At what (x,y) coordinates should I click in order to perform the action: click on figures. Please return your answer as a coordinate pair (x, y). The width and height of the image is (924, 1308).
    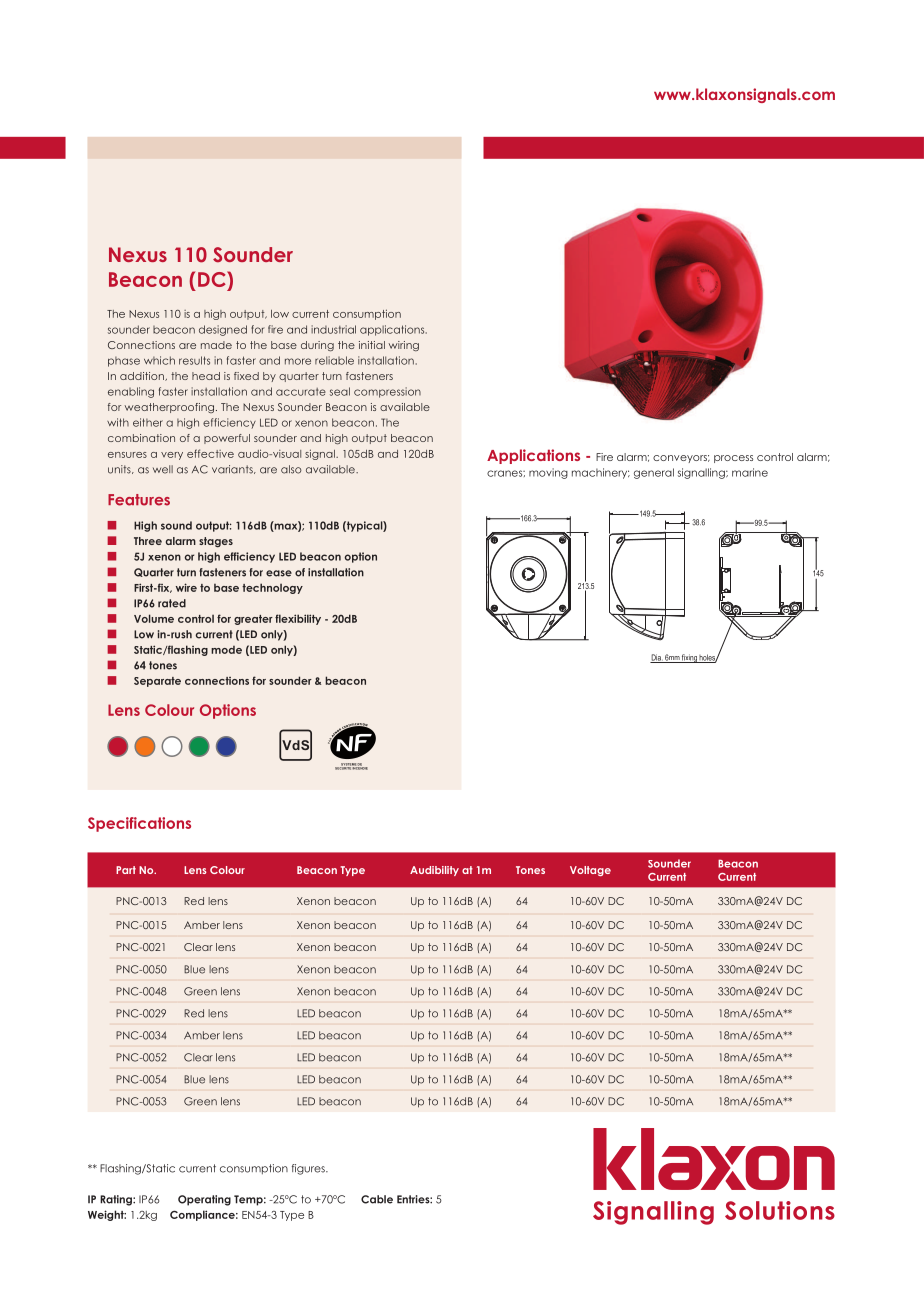
    Looking at the image, I should click on (309, 1169).
